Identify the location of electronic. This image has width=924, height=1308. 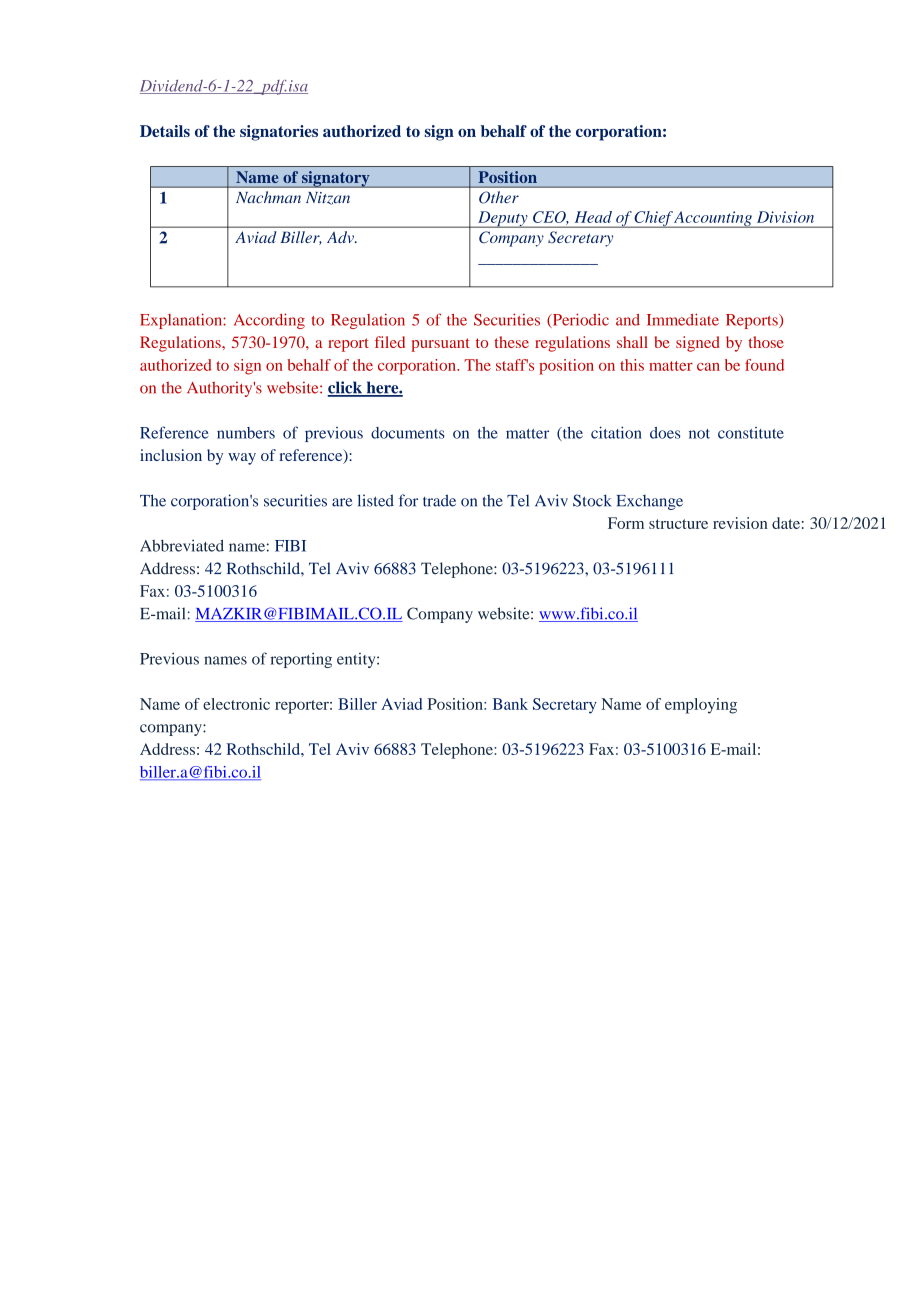
(236, 704).
